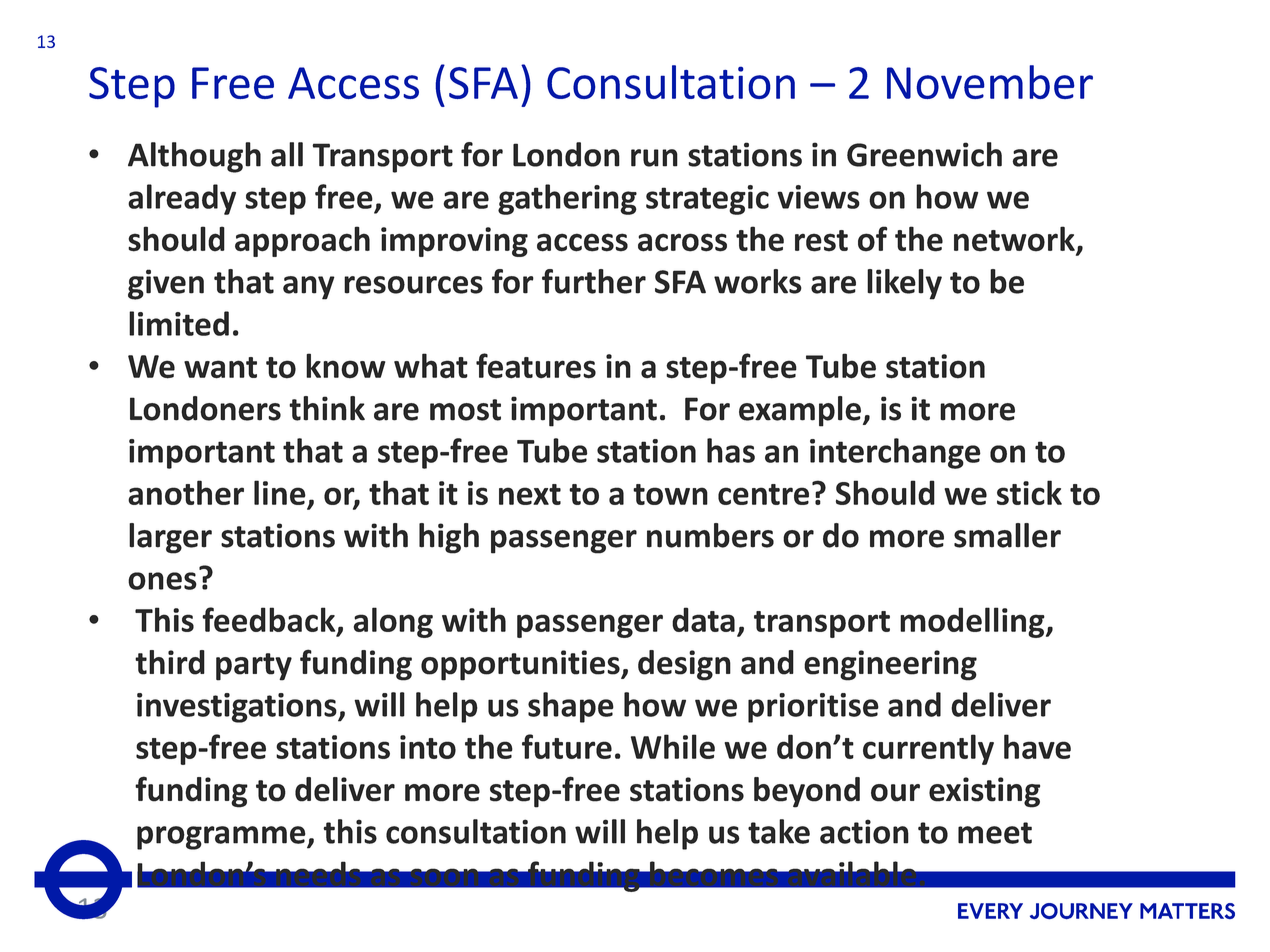  Describe the element at coordinates (530, 494) in the screenshot. I see `next` at that location.
